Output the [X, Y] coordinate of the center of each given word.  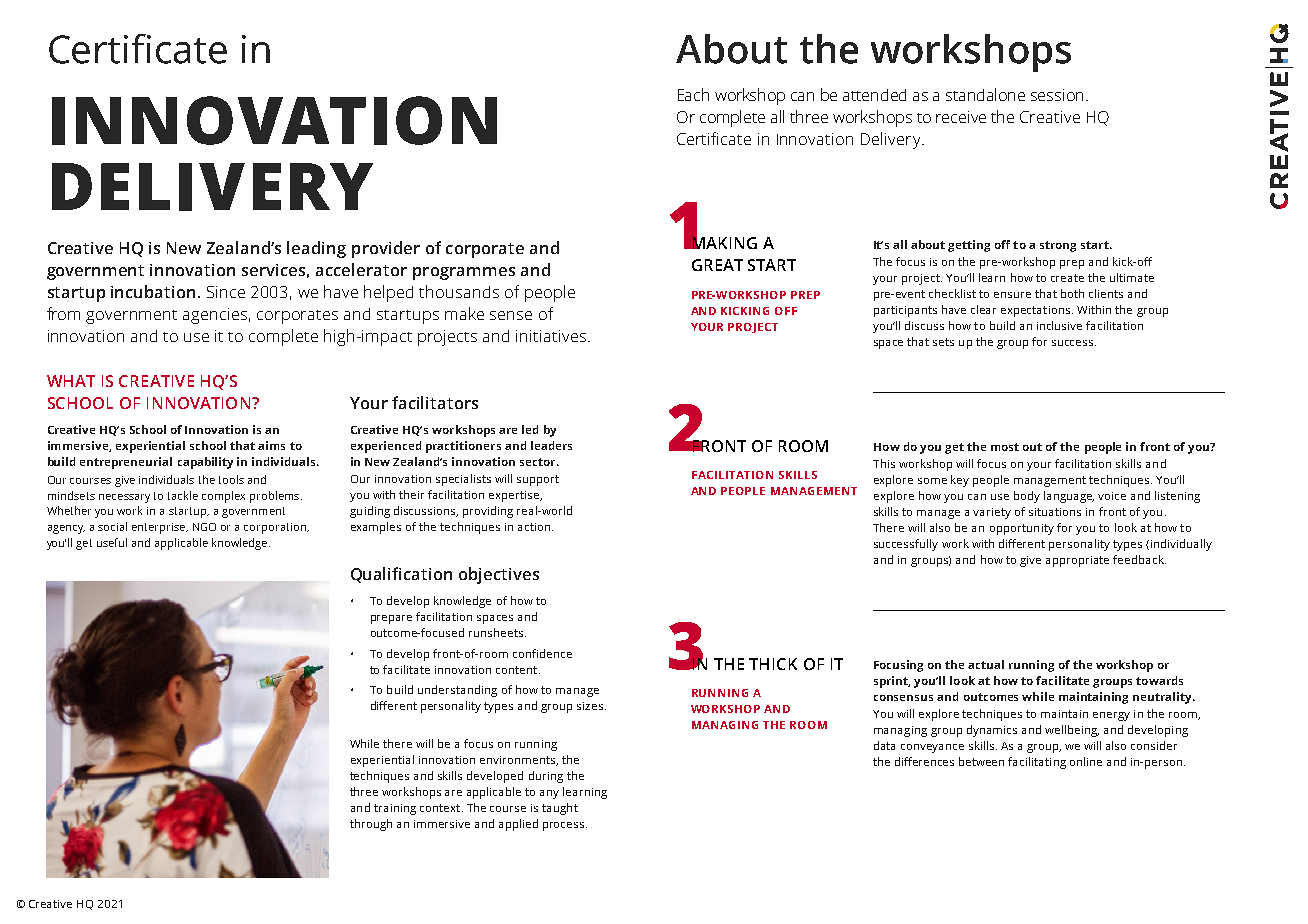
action [535, 527]
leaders [551, 445]
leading [316, 249]
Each [693, 94]
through [371, 825]
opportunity [1022, 529]
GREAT [717, 265]
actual [986, 664]
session [1057, 95]
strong [1058, 246]
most [1005, 447]
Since [226, 292]
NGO [204, 527]
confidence [542, 653]
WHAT [71, 381]
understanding [457, 691]
